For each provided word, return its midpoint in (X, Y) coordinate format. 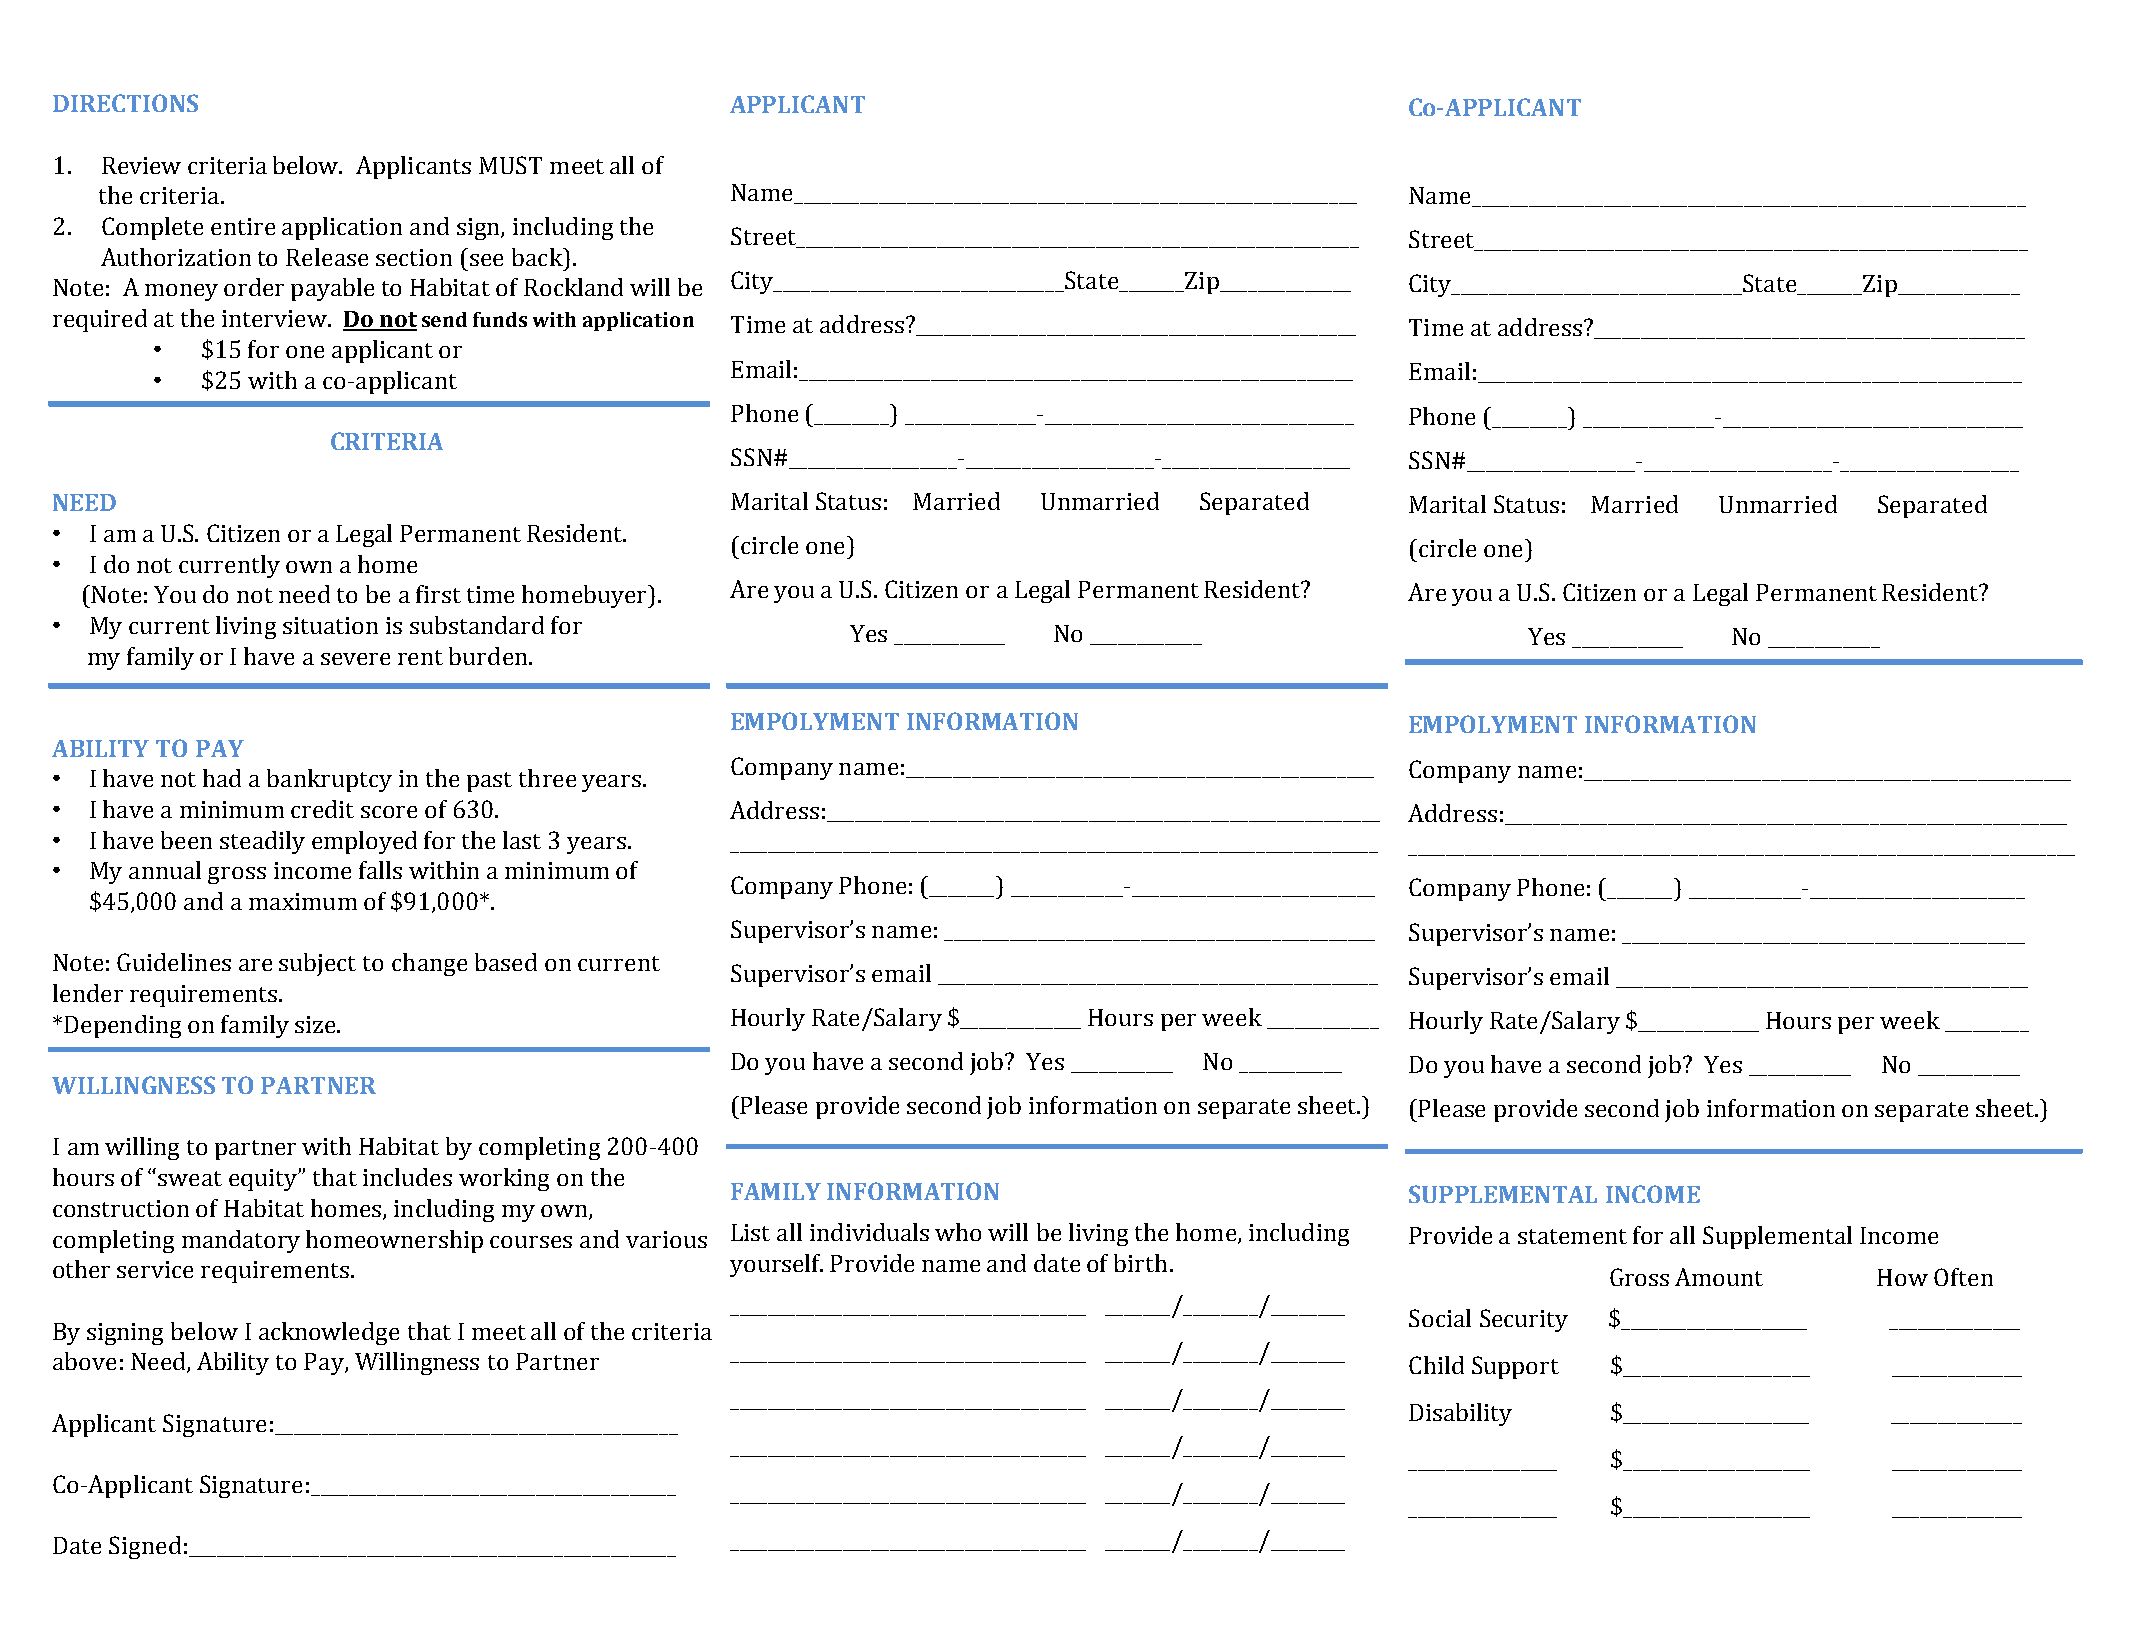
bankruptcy (329, 780)
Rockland (573, 287)
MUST (510, 165)
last (522, 840)
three (547, 778)
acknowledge (329, 1333)
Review (141, 165)
